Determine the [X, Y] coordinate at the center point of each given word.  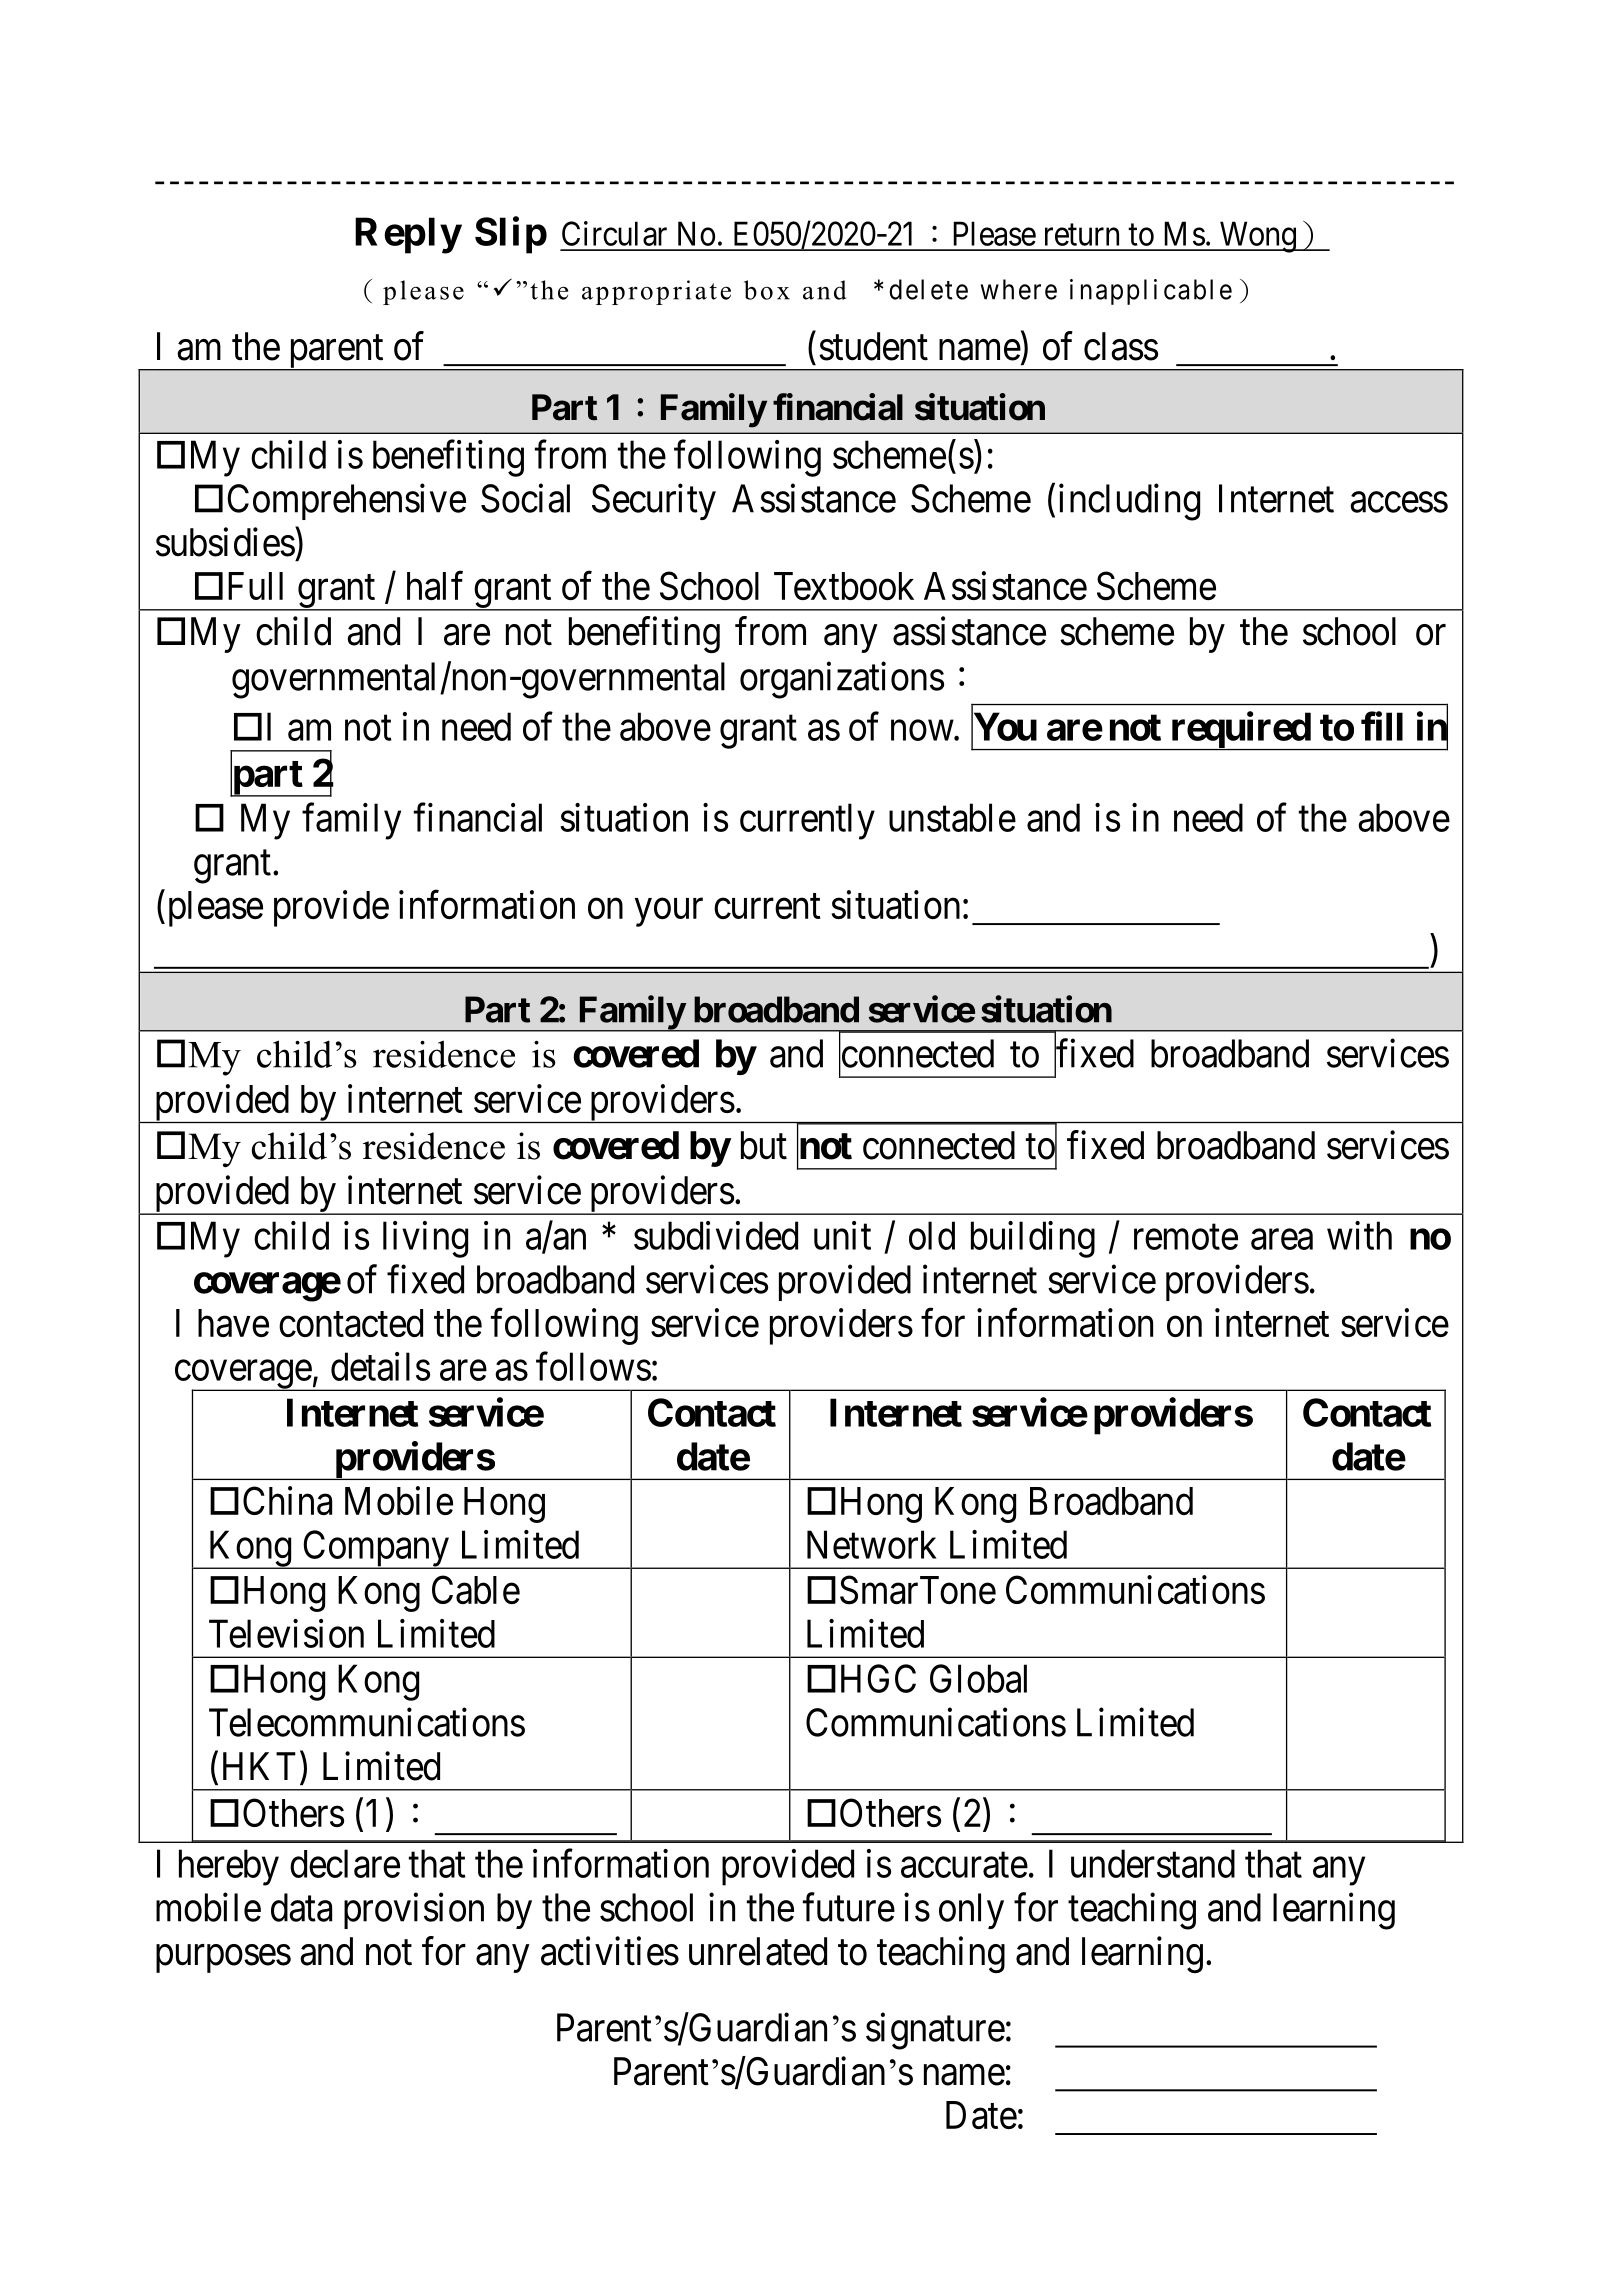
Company [375, 1549]
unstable [952, 817]
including [1129, 502]
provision [414, 1911]
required [1240, 731]
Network [872, 1544]
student [873, 346]
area [1282, 1239]
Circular [614, 233]
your [669, 913]
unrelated [758, 1951]
